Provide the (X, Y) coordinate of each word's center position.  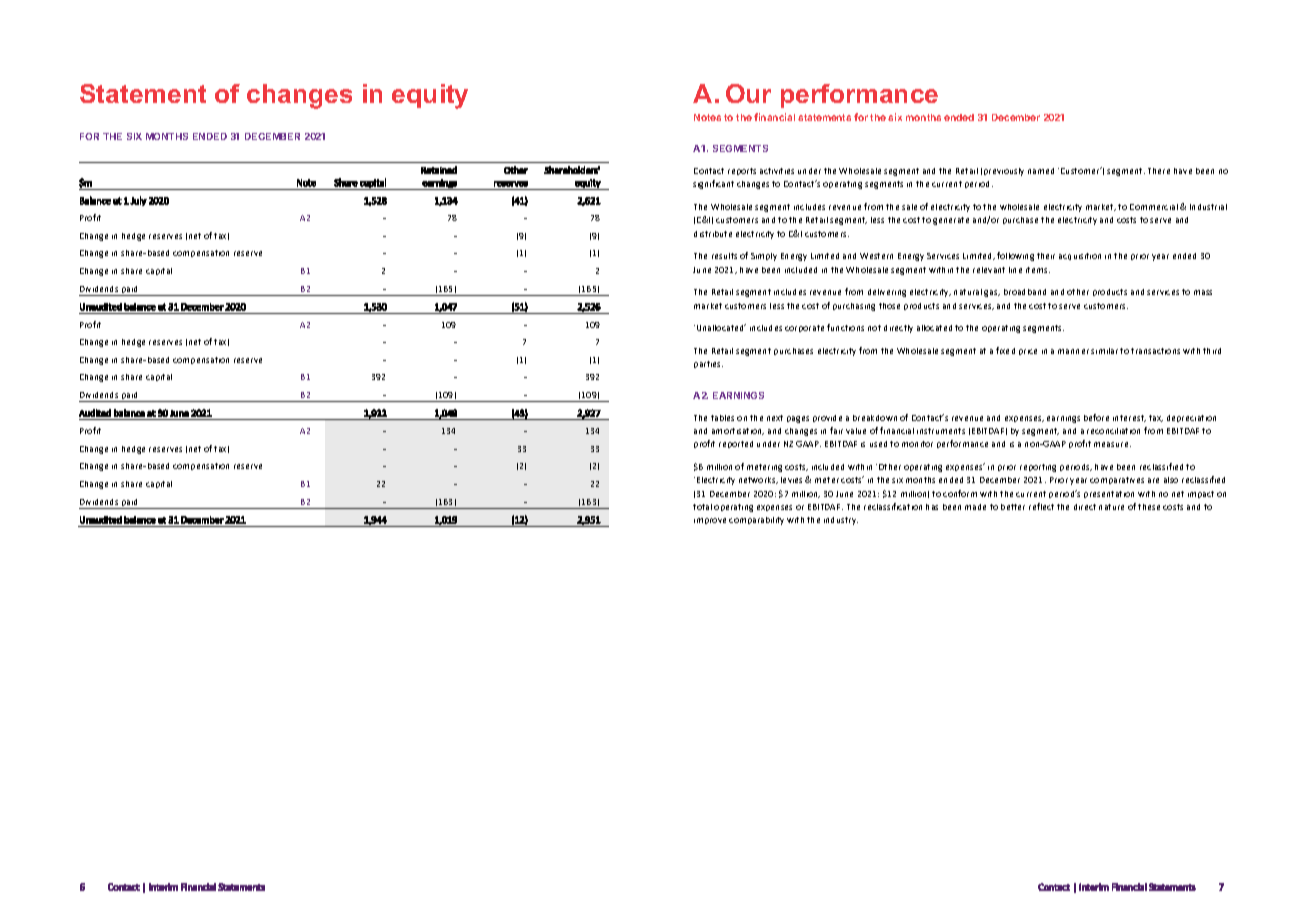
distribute (713, 234)
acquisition (1080, 256)
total (702, 507)
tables (722, 418)
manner (1073, 351)
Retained (439, 170)
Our (748, 93)
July (138, 201)
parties (708, 364)
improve (710, 521)
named (1041, 171)
